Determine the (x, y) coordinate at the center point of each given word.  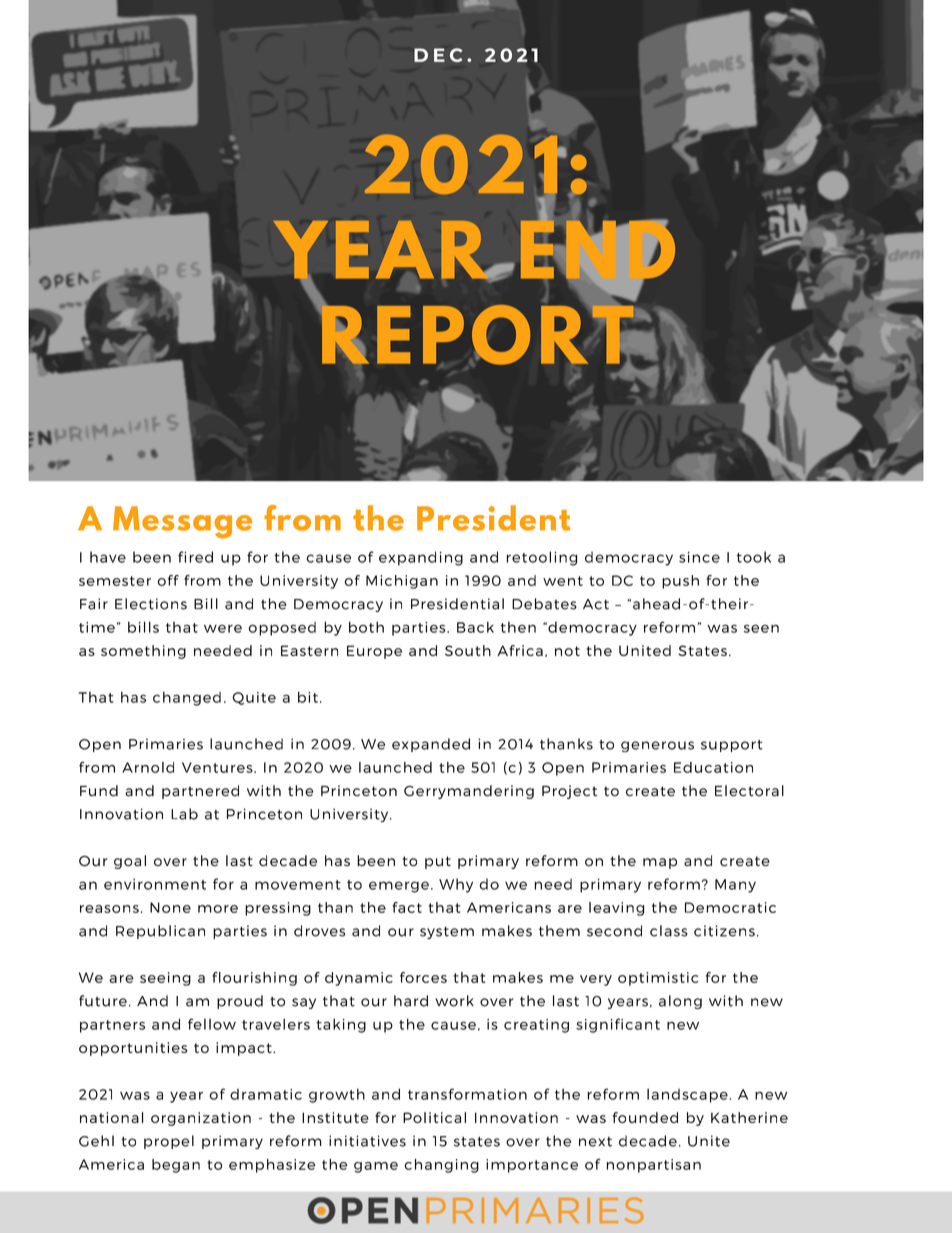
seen (761, 629)
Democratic (730, 907)
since (699, 557)
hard (411, 1001)
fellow (212, 1024)
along (680, 1002)
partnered (200, 792)
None (170, 907)
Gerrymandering (469, 792)
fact (407, 907)
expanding (421, 558)
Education (713, 767)
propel (169, 1142)
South (468, 650)
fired (195, 557)
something (143, 652)
